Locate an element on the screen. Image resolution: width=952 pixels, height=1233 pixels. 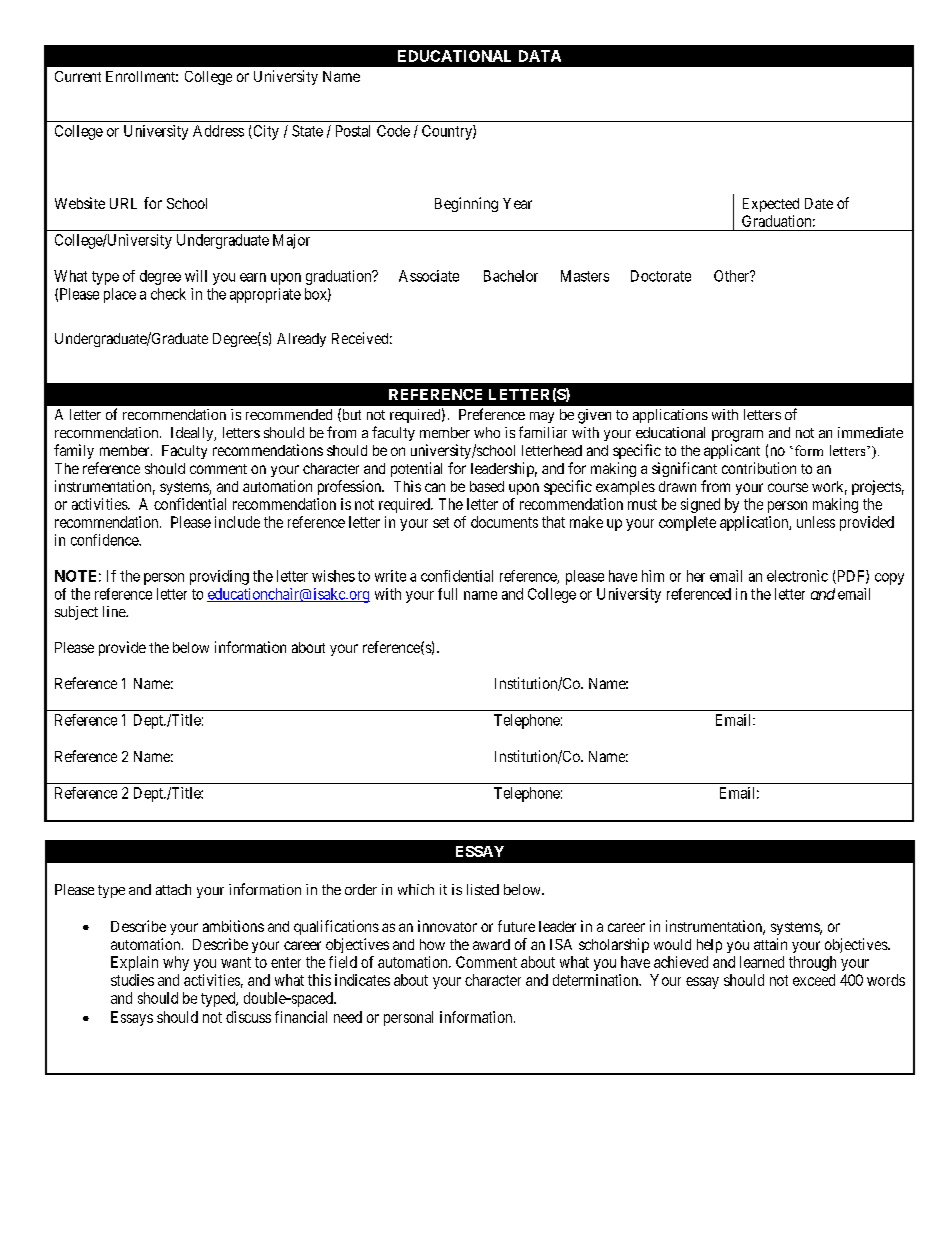
Other is located at coordinates (732, 276).
